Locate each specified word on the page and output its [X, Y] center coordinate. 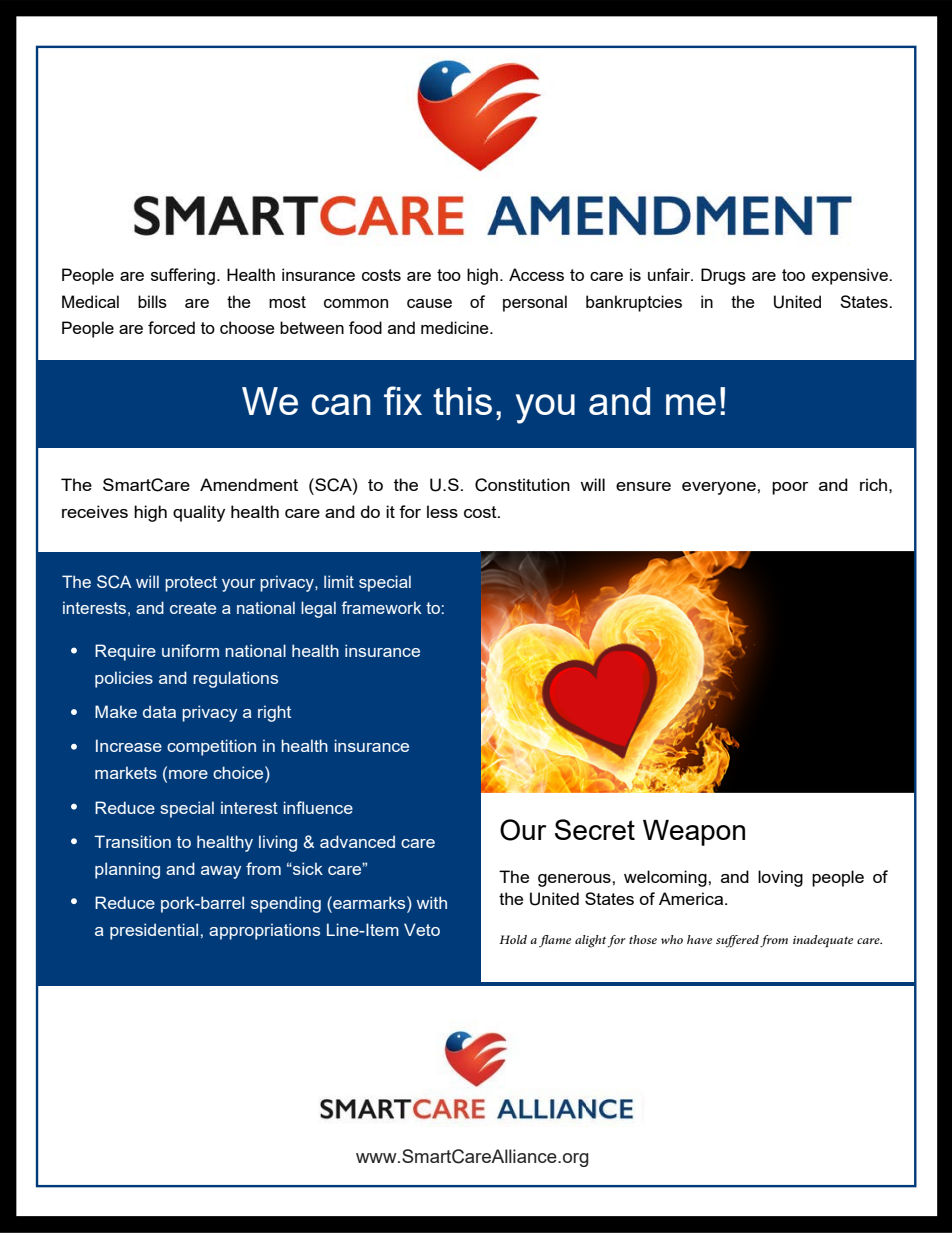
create [193, 608]
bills [152, 301]
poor [790, 488]
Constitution [522, 485]
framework [381, 607]
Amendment [249, 484]
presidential [154, 931]
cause [429, 303]
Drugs [723, 276]
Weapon [694, 833]
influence [318, 807]
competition [211, 747]
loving [780, 878]
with [432, 902]
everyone [719, 488]
